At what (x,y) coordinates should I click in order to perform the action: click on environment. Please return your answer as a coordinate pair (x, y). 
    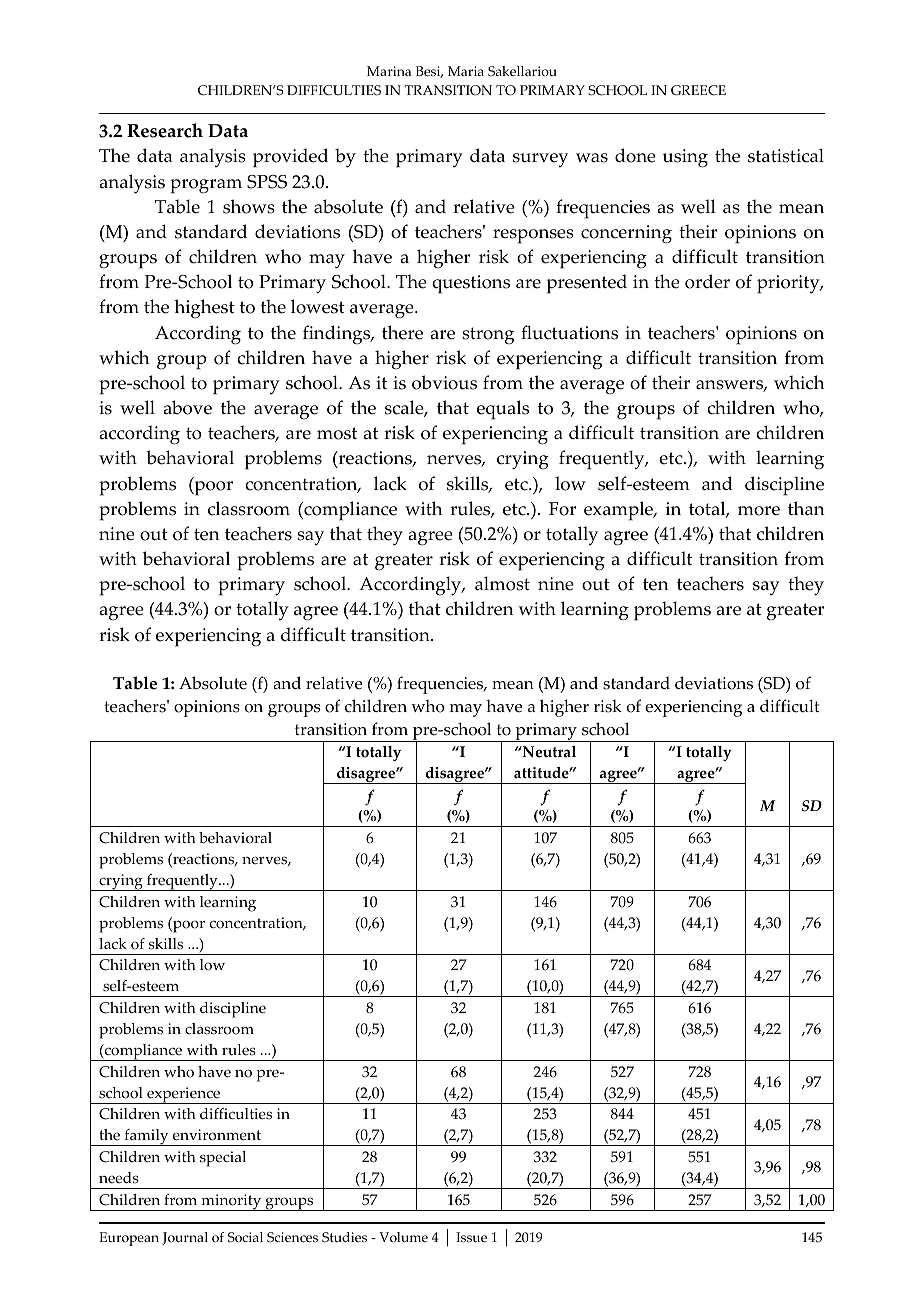
    Looking at the image, I should click on (217, 1135).
